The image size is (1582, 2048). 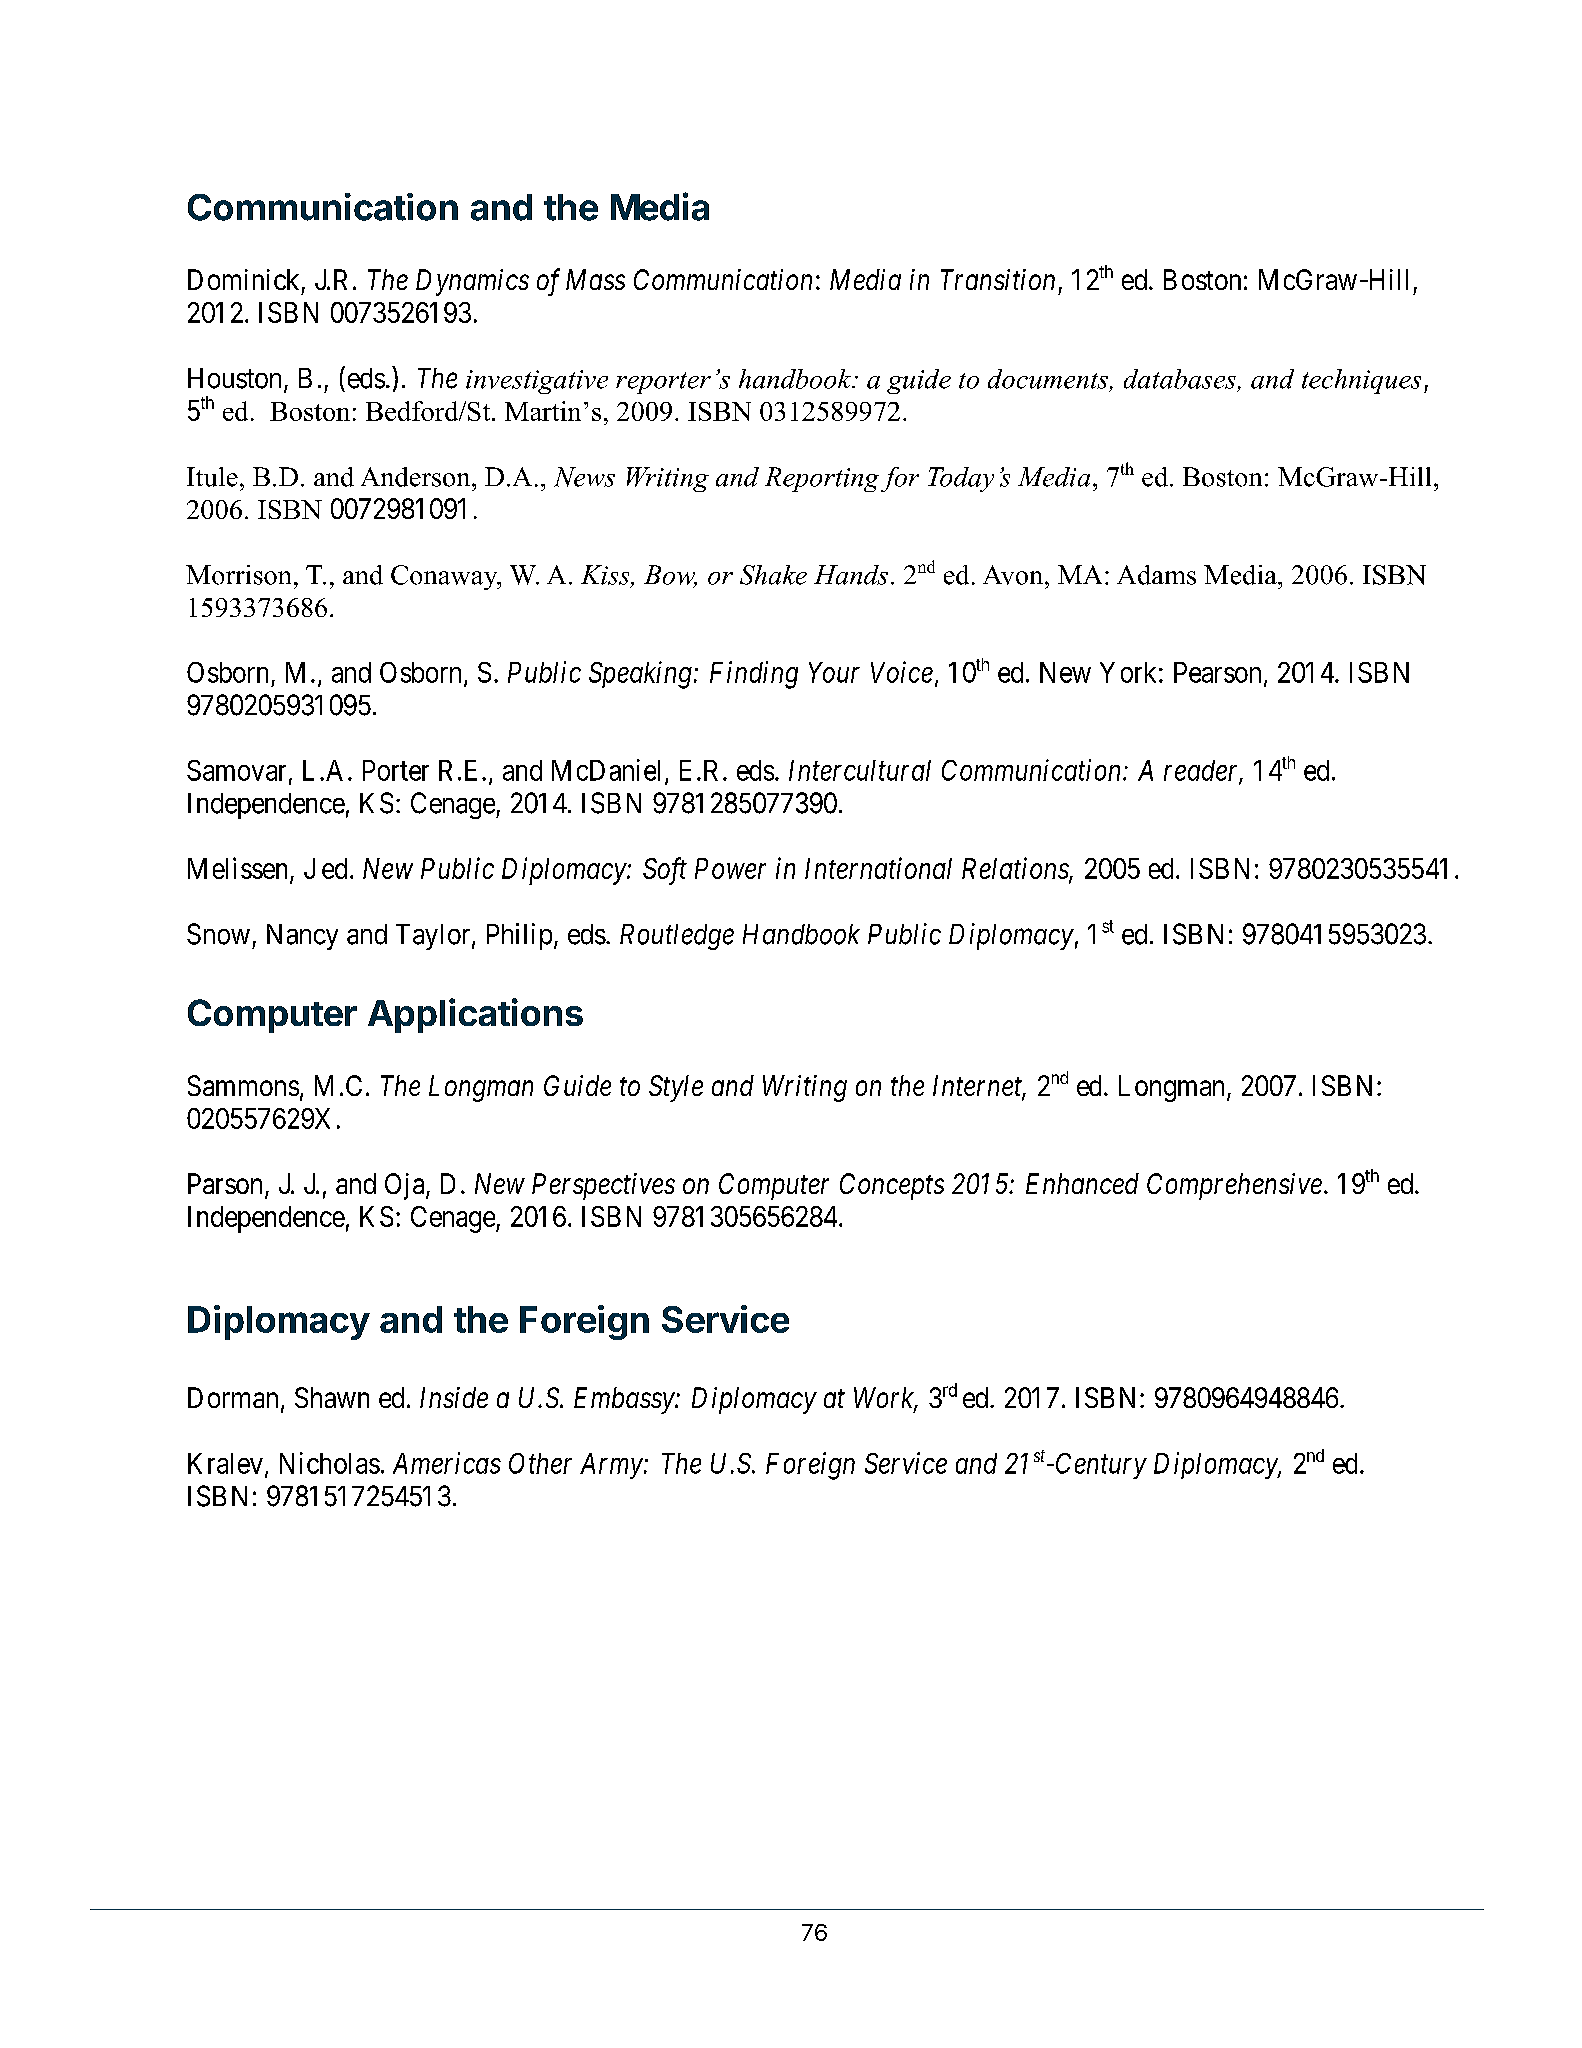 I want to click on Embassy, so click(x=625, y=1400).
